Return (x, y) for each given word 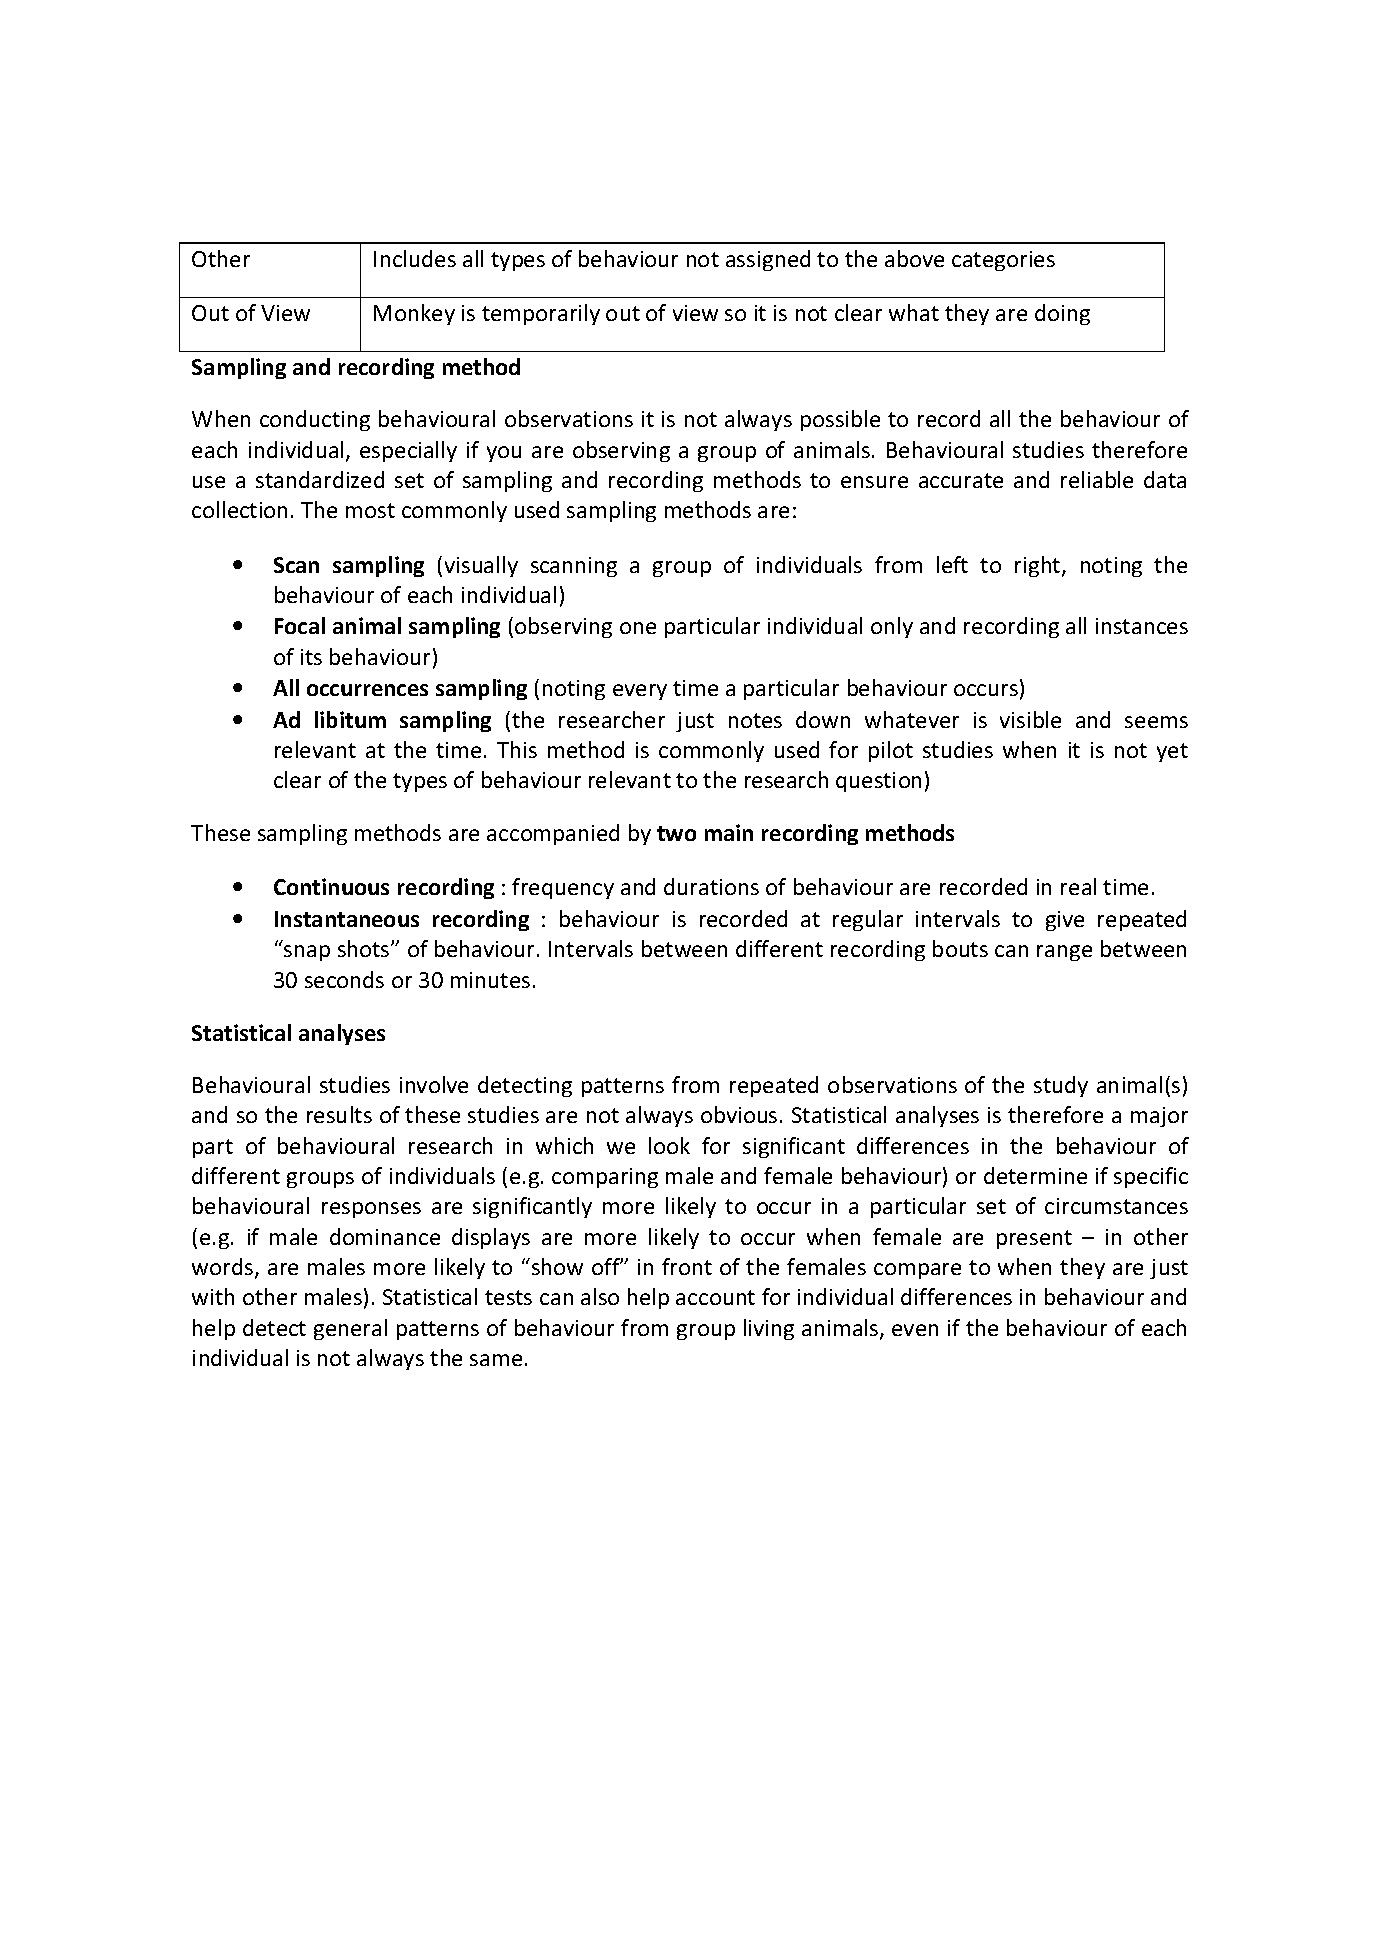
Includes (415, 258)
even (915, 1330)
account (715, 1297)
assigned (768, 260)
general (350, 1329)
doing (1062, 314)
